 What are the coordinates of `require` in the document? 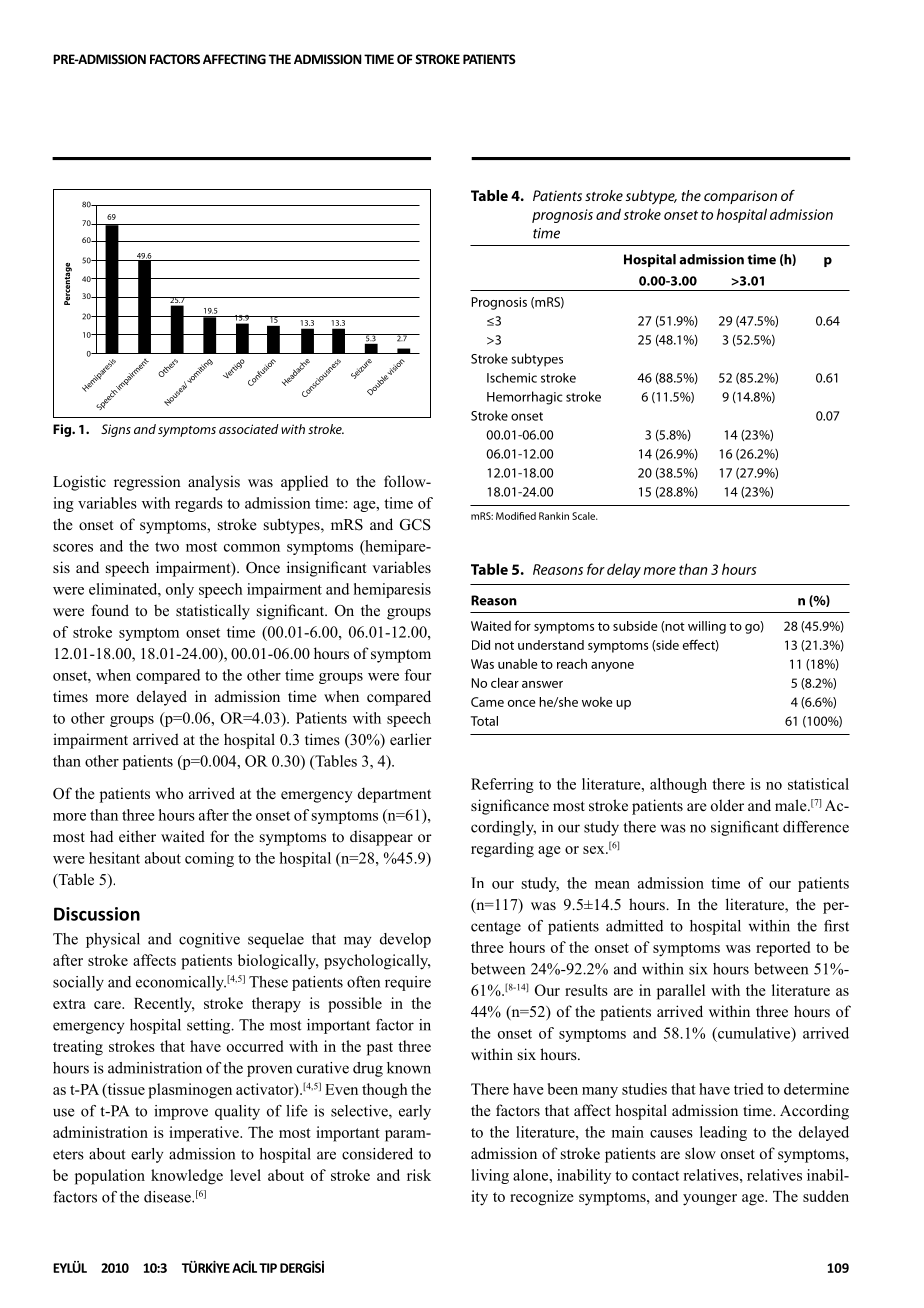 It's located at (408, 983).
